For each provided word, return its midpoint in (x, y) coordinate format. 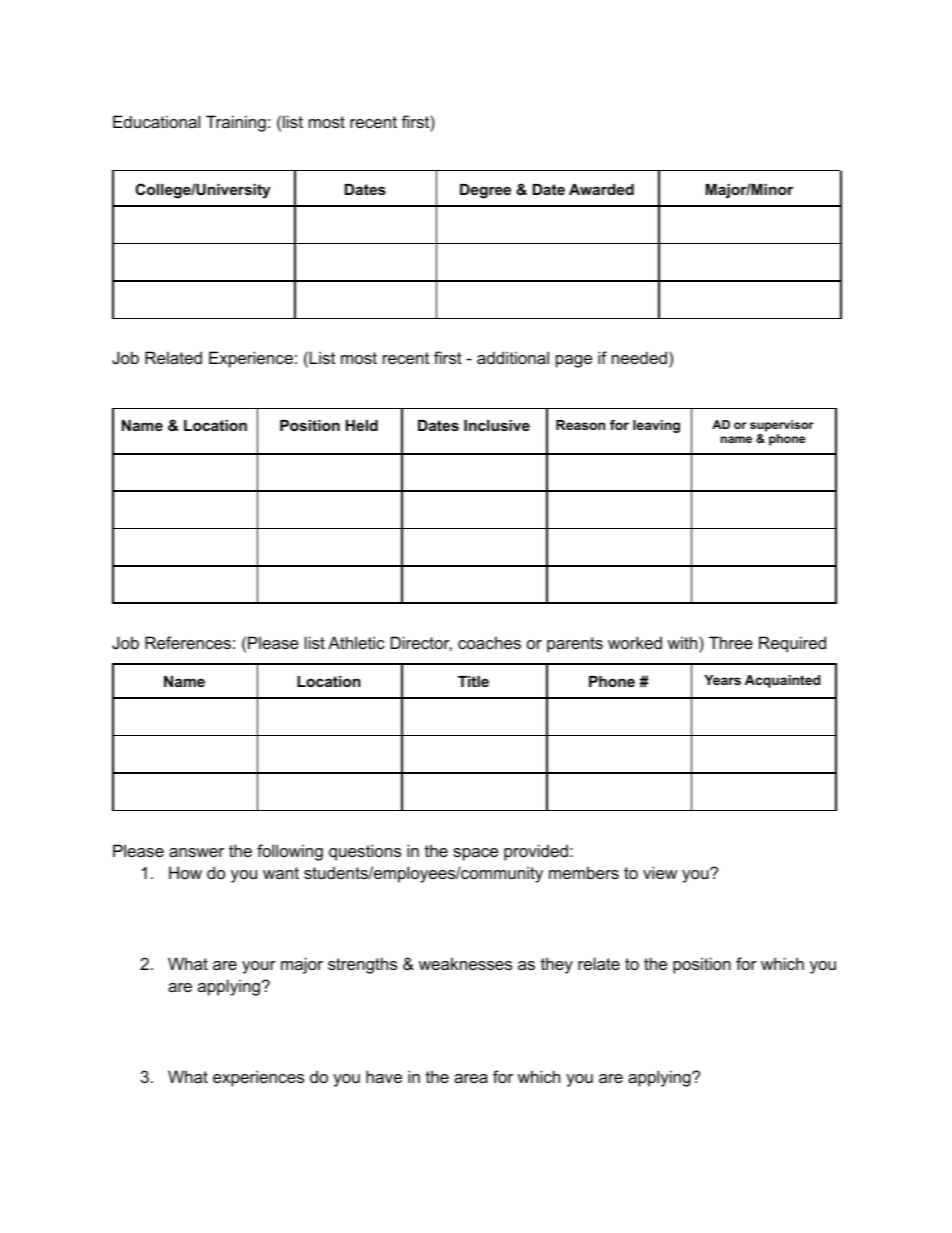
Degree (485, 191)
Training (236, 123)
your (259, 967)
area (471, 1078)
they (557, 965)
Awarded (601, 189)
